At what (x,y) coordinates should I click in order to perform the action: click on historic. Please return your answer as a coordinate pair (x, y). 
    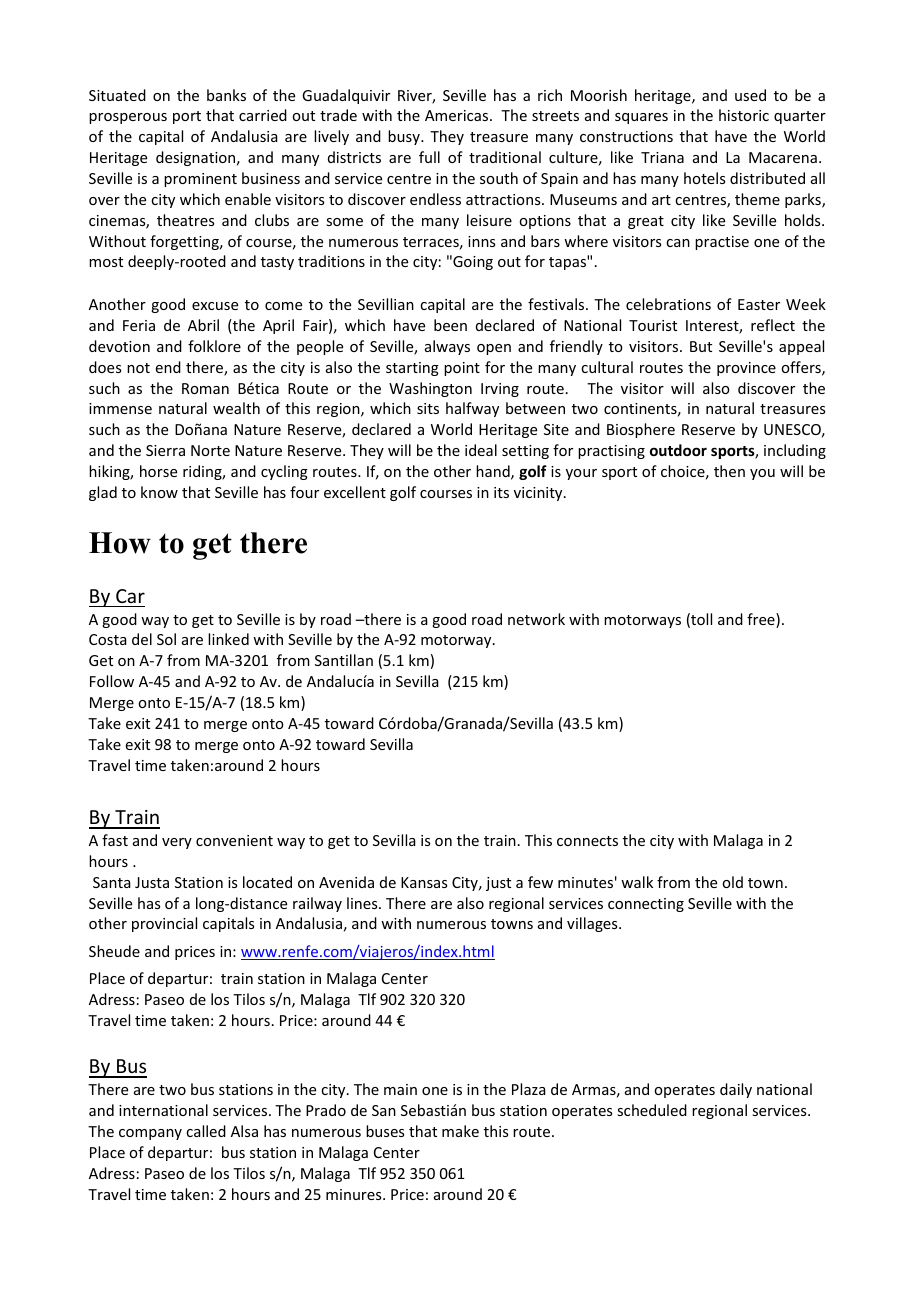
    Looking at the image, I should click on (744, 115).
